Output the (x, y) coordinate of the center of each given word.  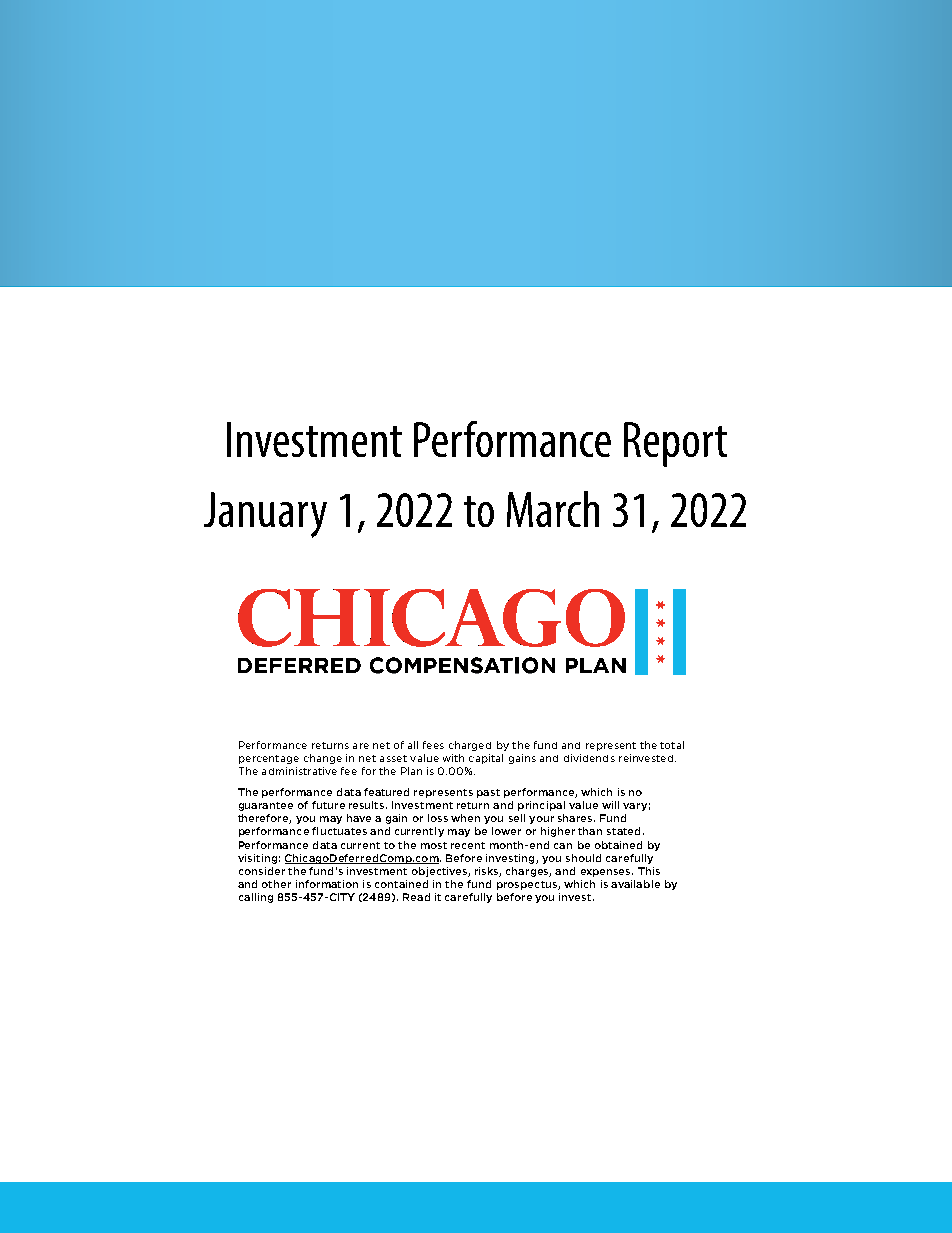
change (323, 759)
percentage (269, 759)
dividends (589, 758)
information (327, 884)
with (453, 758)
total (672, 745)
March (553, 509)
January (265, 515)
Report (675, 444)
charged (470, 746)
